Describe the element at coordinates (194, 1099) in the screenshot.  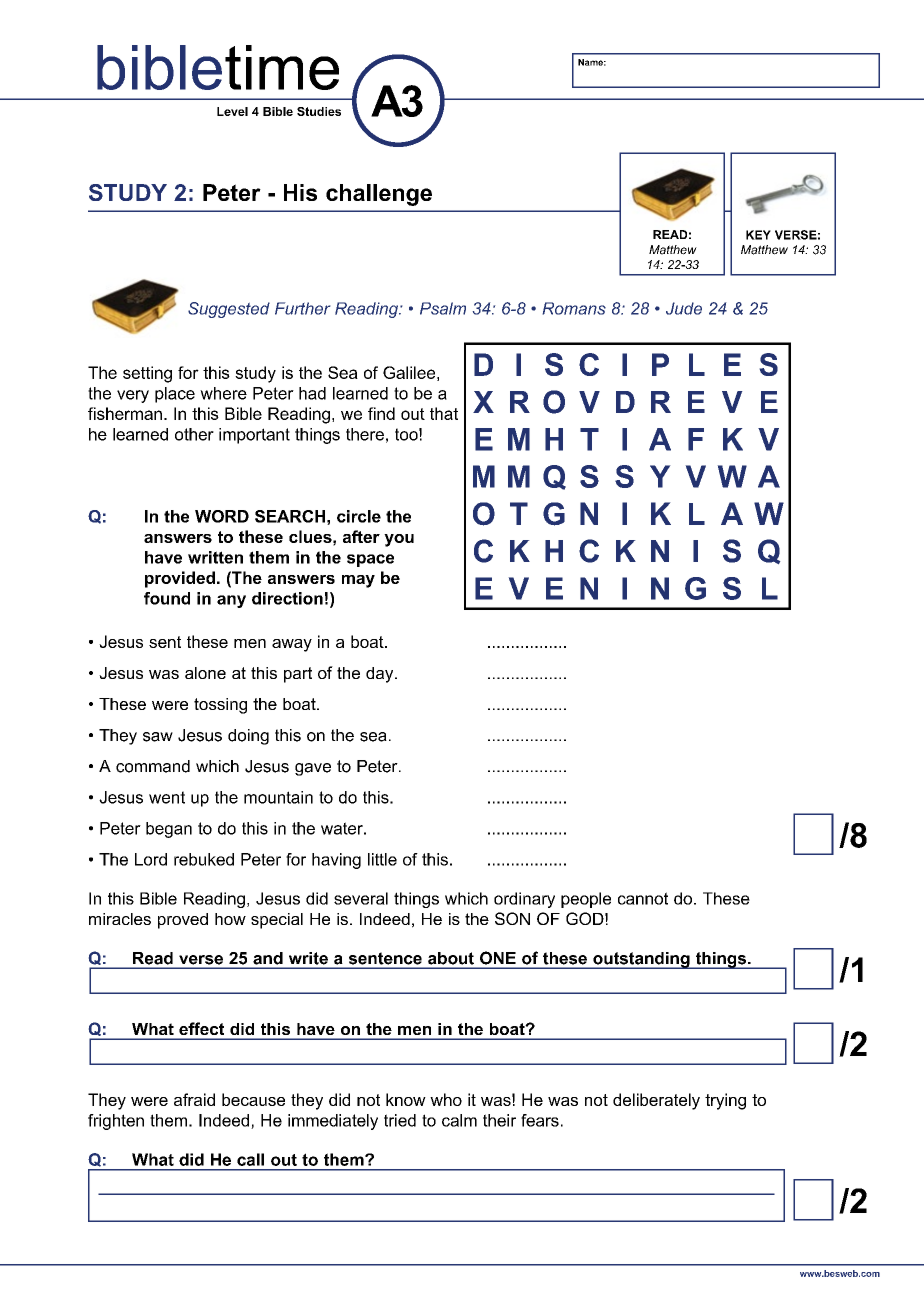
I see `afraid` at that location.
